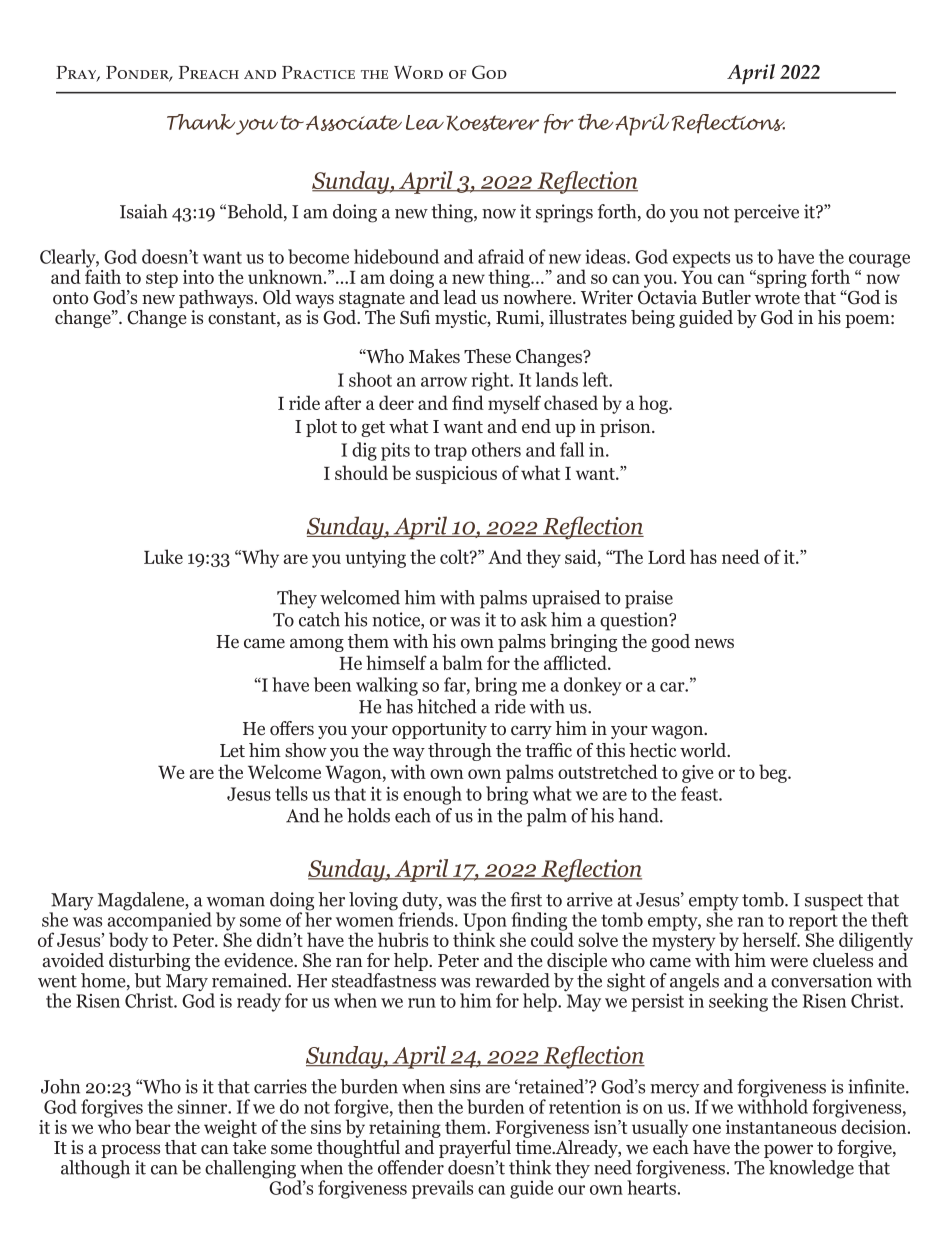 The height and width of the screenshot is (1233, 952). I want to click on Luke, so click(163, 556).
